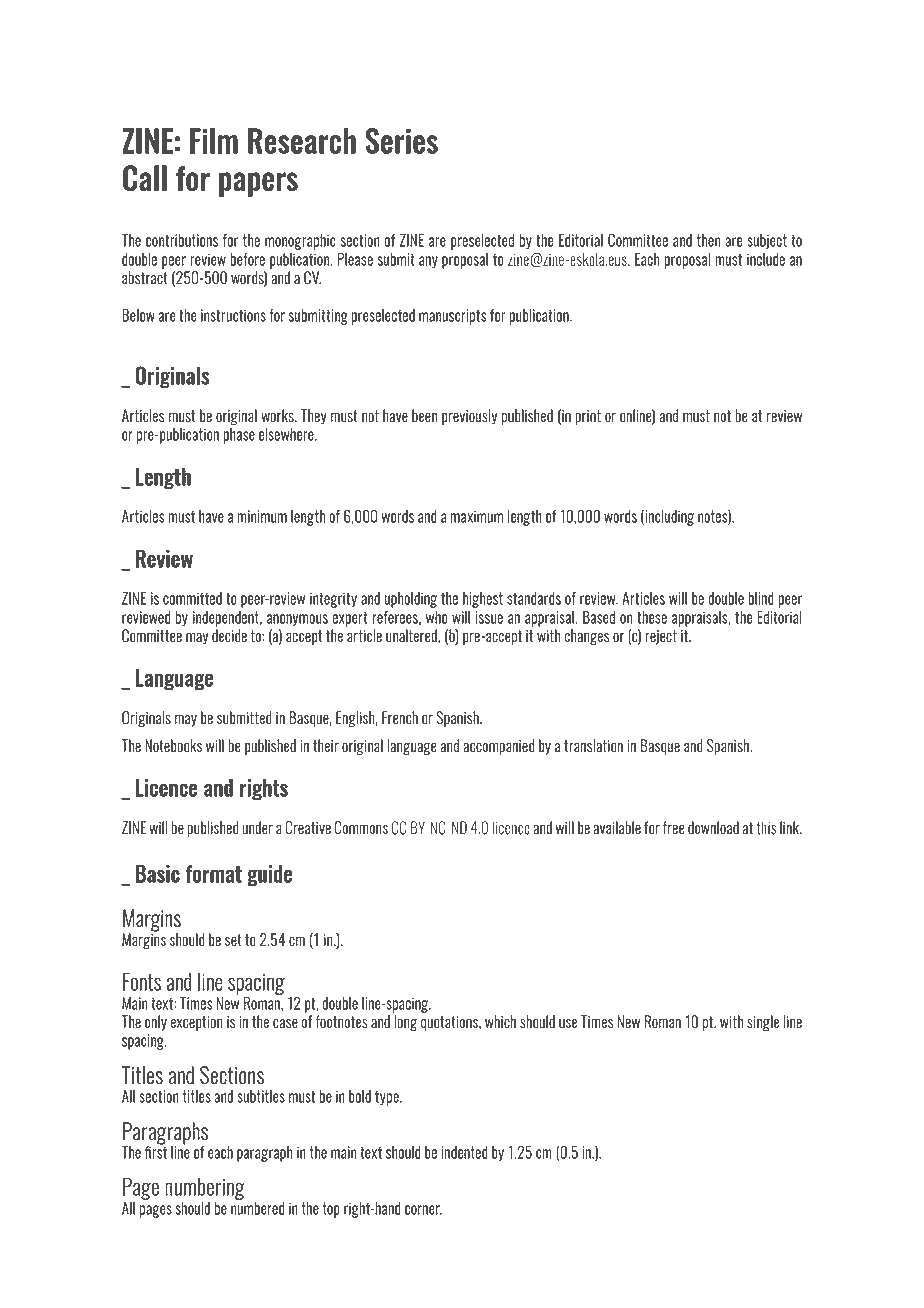 Image resolution: width=924 pixels, height=1308 pixels. Describe the element at coordinates (669, 518) in the image. I see `including` at that location.
